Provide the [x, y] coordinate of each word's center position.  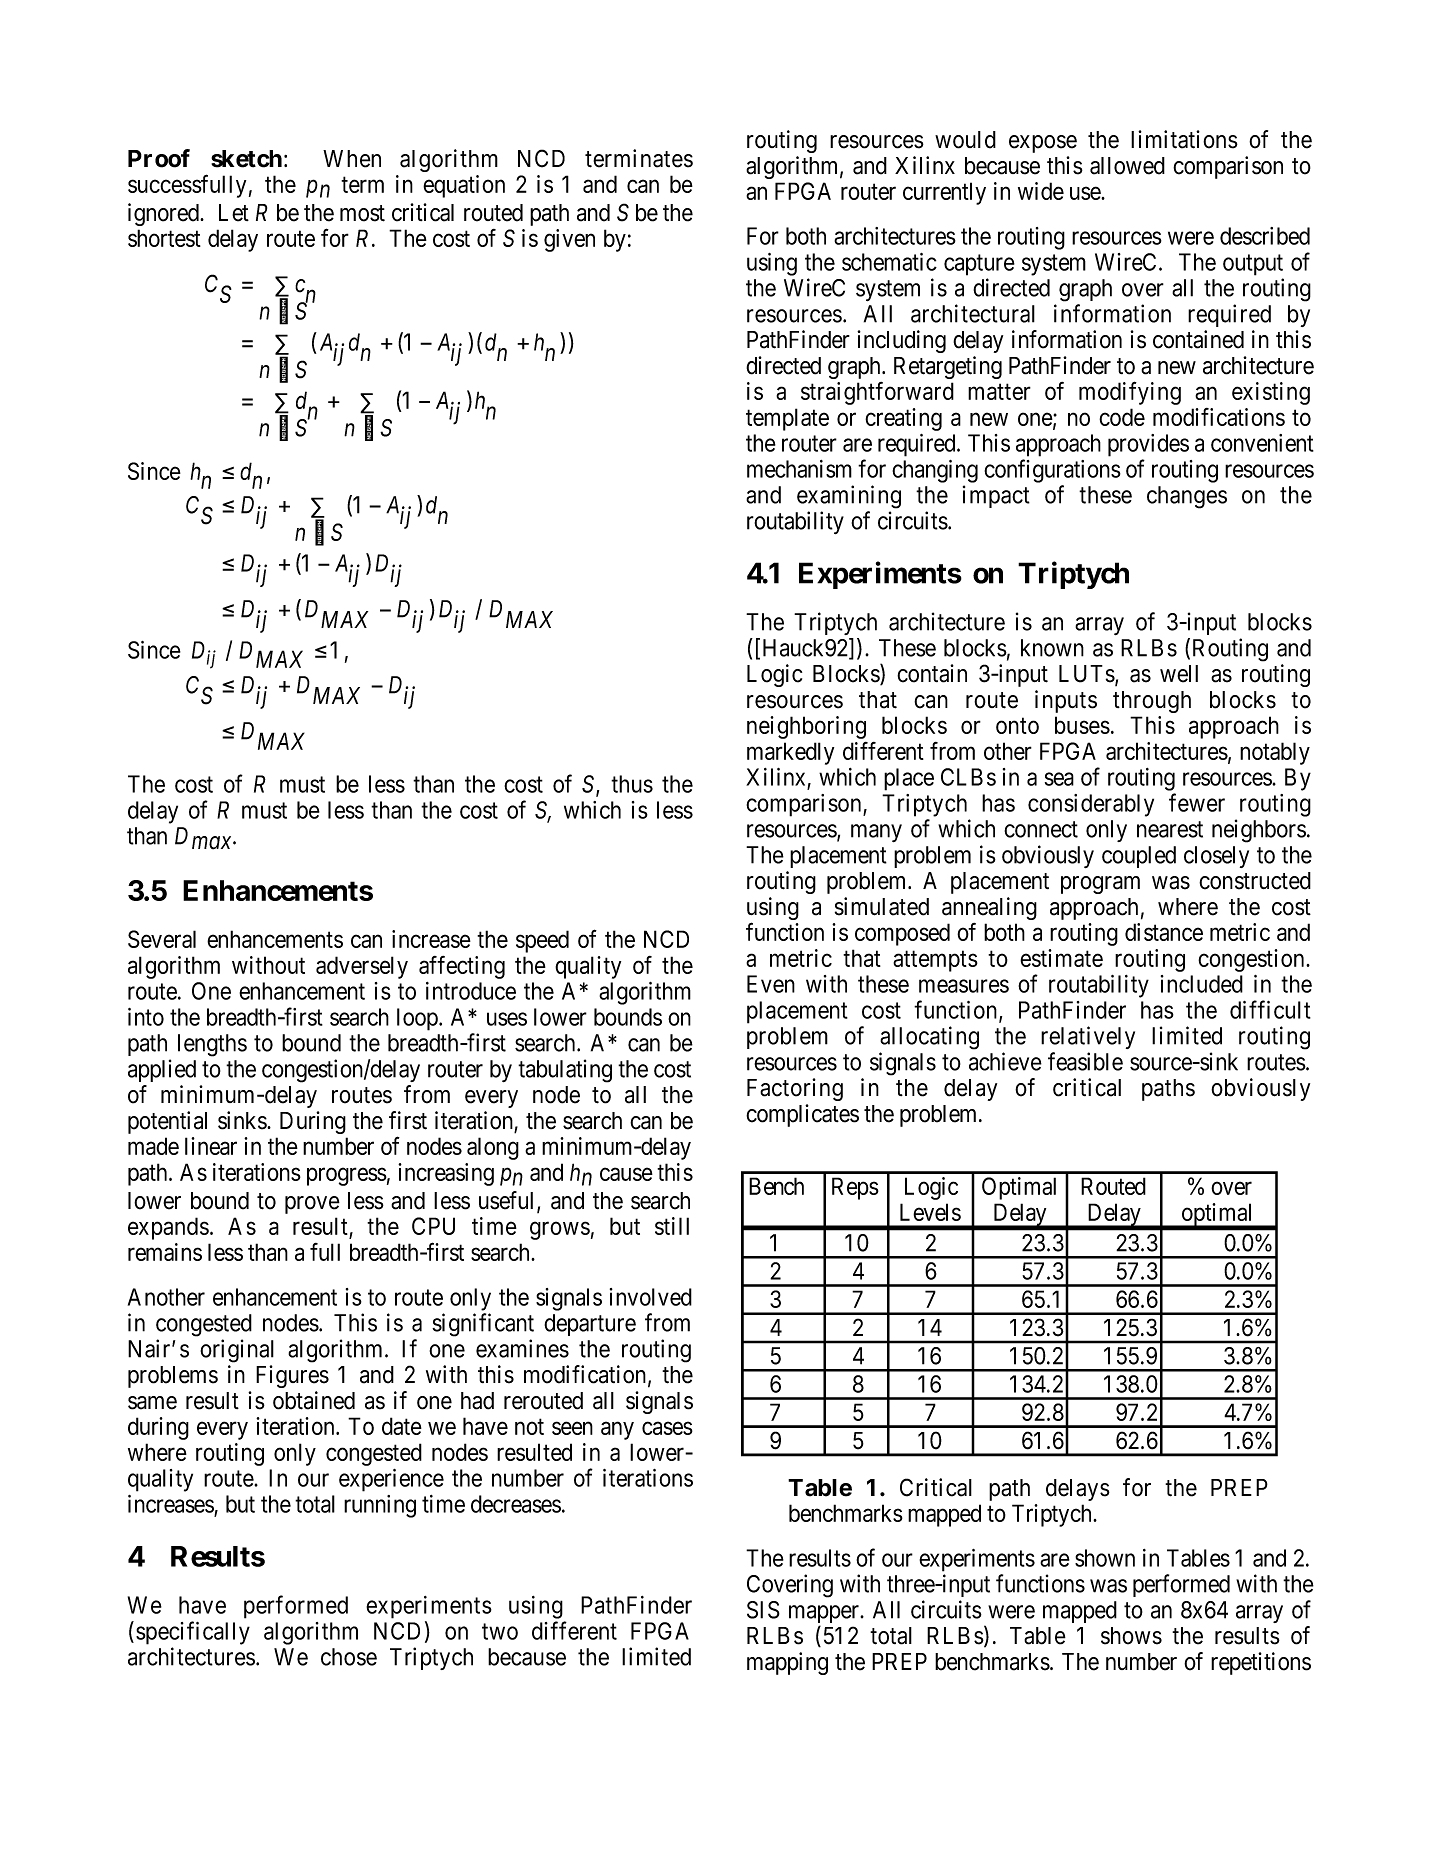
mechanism [799, 469]
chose [349, 1657]
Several [162, 939]
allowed [1127, 166]
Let [234, 213]
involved [651, 1297]
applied [162, 1070]
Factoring [795, 1089]
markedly [790, 753]
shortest [164, 238]
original [237, 1351]
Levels [930, 1212]
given [569, 240]
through [1152, 702]
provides [1148, 445]
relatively [1088, 1037]
